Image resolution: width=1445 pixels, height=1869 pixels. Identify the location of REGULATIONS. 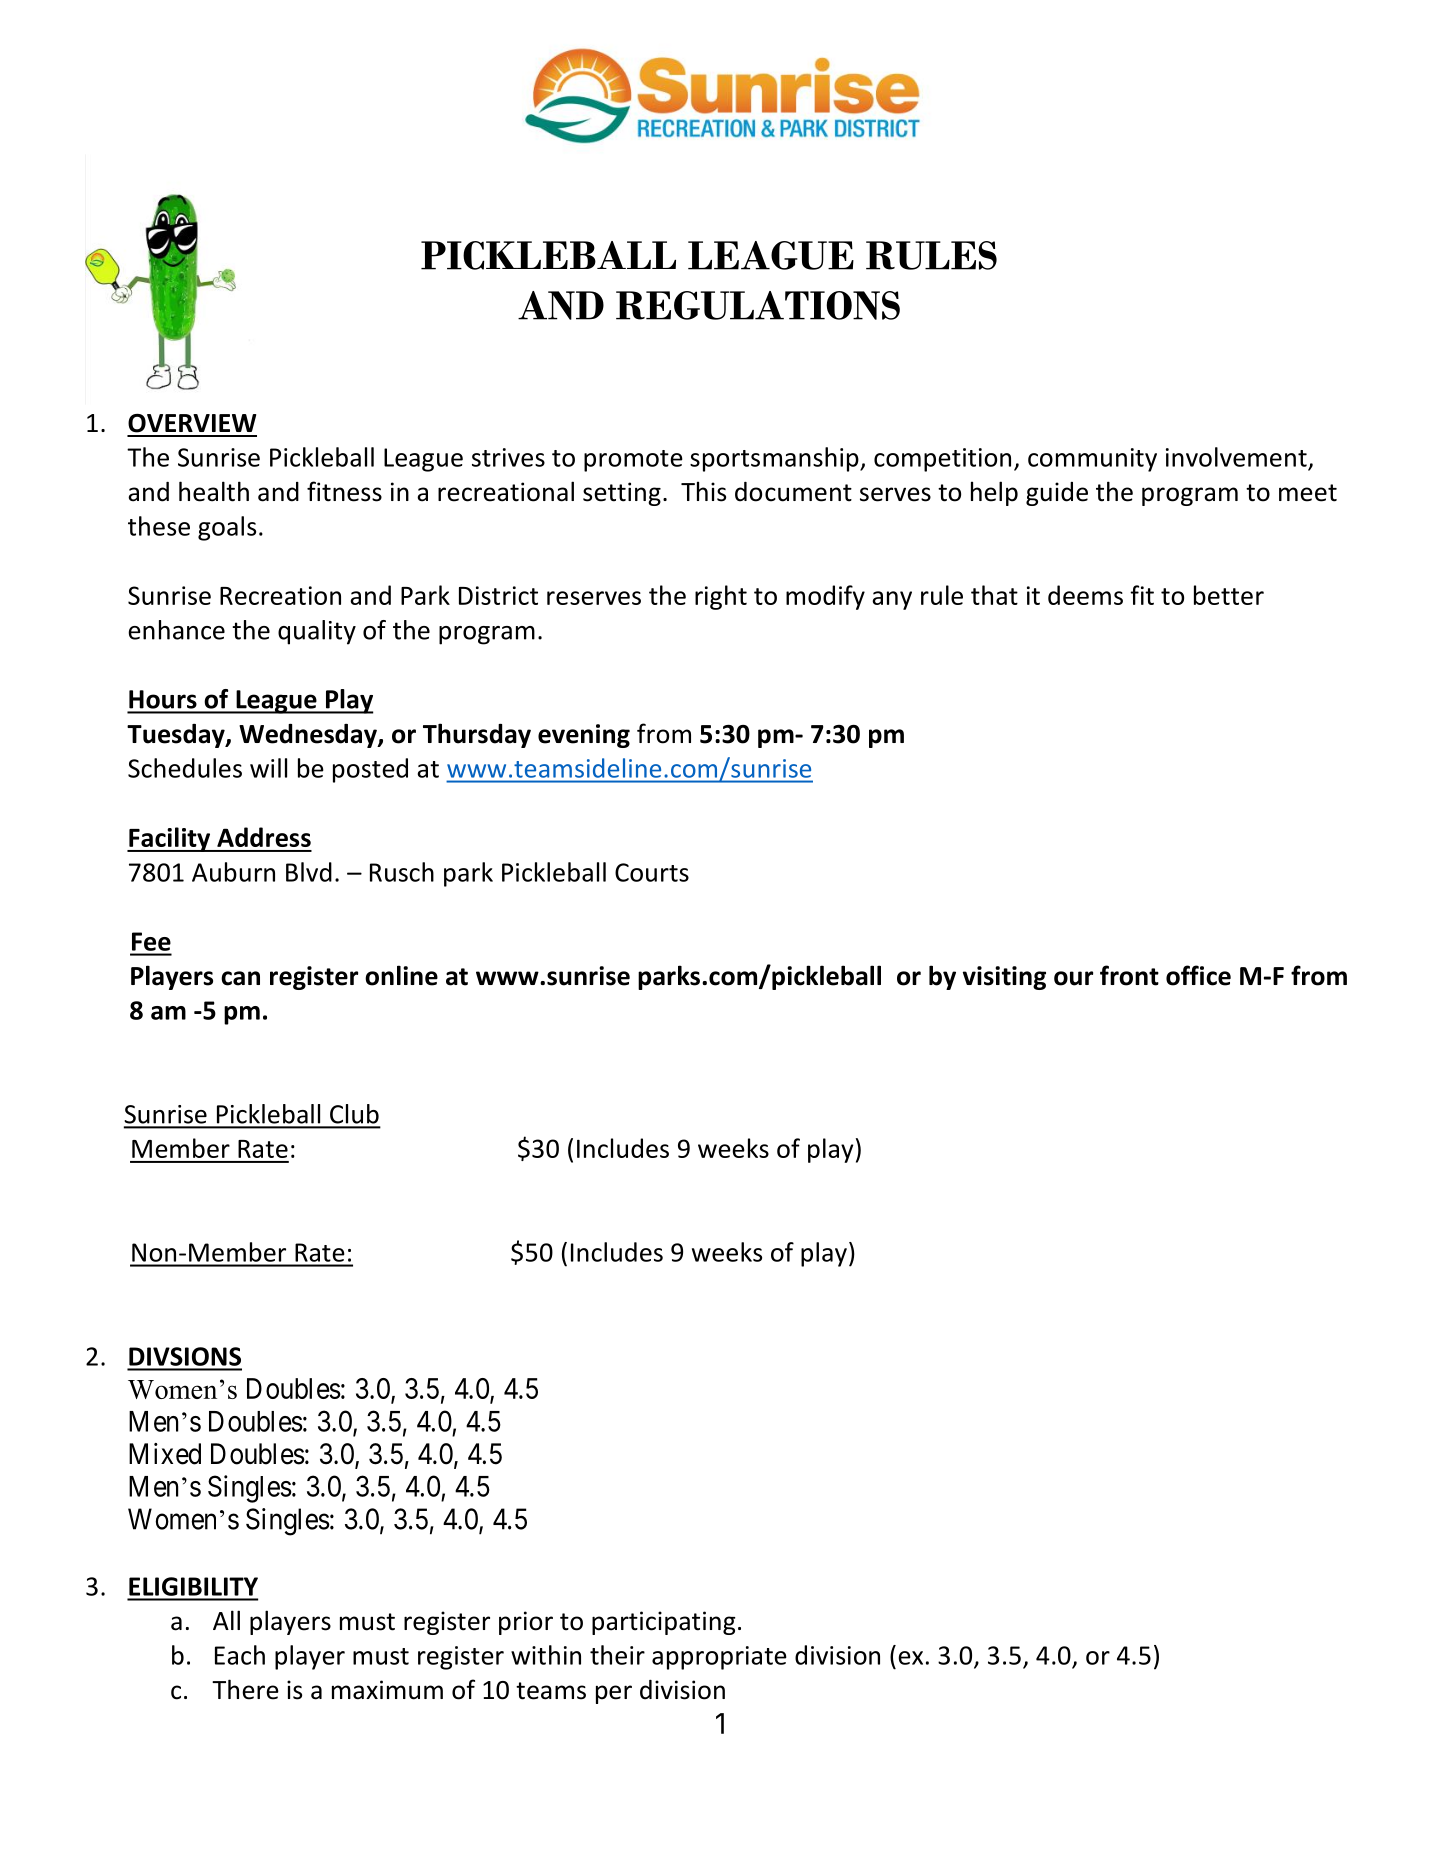
(758, 305).
